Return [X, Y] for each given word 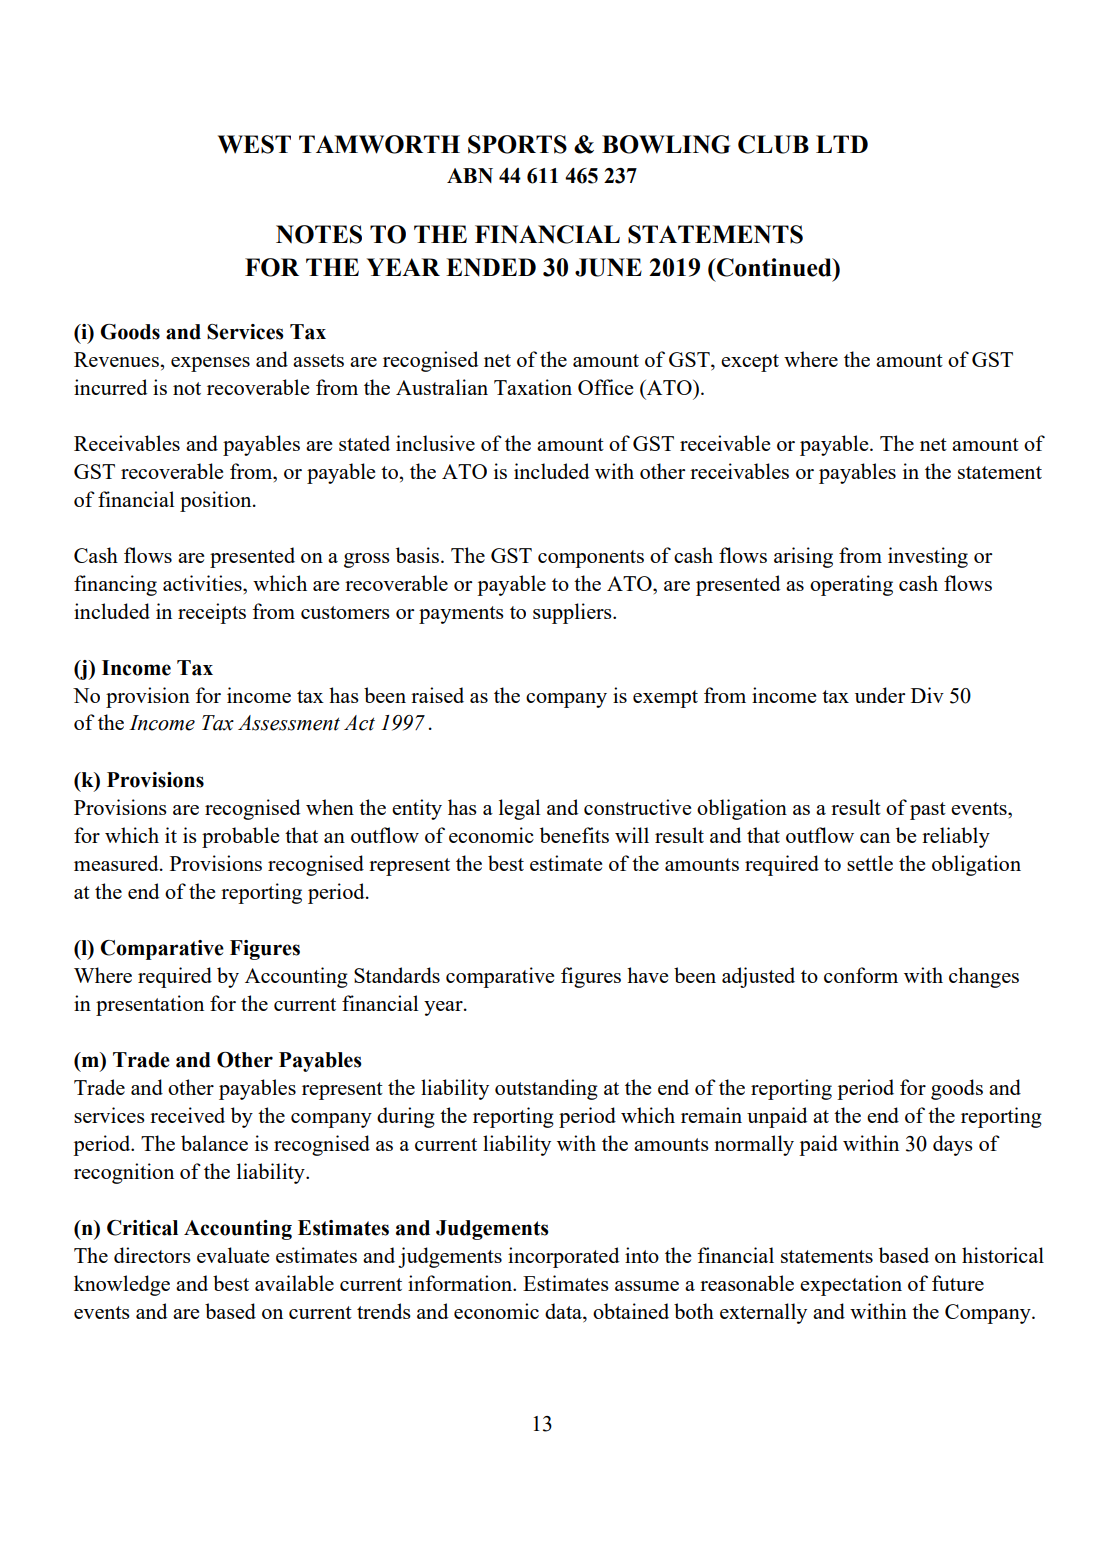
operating [851, 585]
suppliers [573, 613]
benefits [574, 835]
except [750, 363]
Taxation [533, 387]
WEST [254, 144]
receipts [212, 613]
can [875, 838]
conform [861, 975]
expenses [210, 364]
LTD [842, 144]
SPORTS [517, 144]
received [187, 1115]
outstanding [546, 1089]
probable [240, 837]
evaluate [233, 1255]
